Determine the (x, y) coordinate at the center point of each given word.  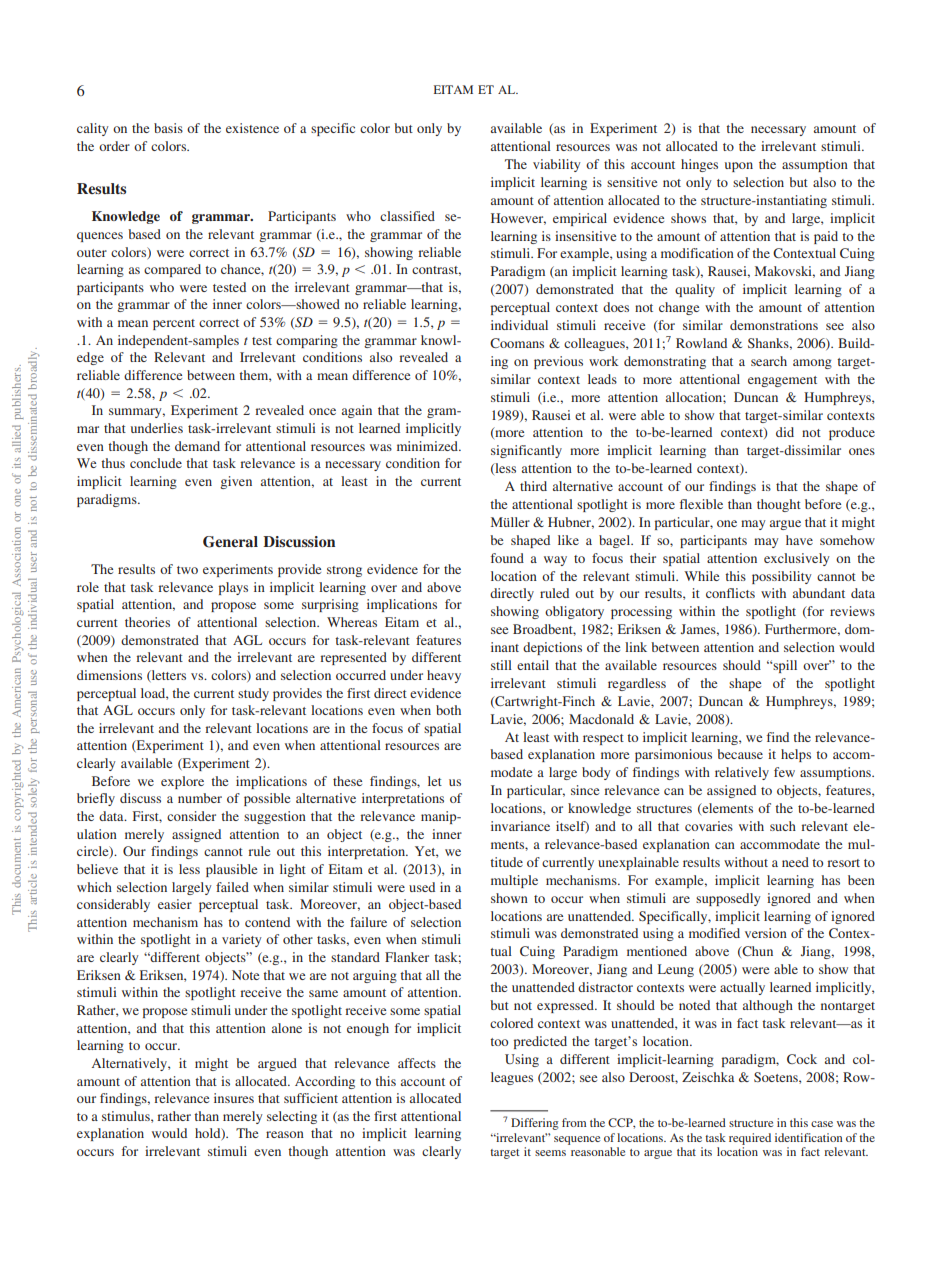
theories (147, 622)
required (750, 1139)
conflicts (730, 593)
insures (234, 1098)
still (501, 665)
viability (557, 165)
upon (739, 167)
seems (550, 1153)
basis (168, 128)
